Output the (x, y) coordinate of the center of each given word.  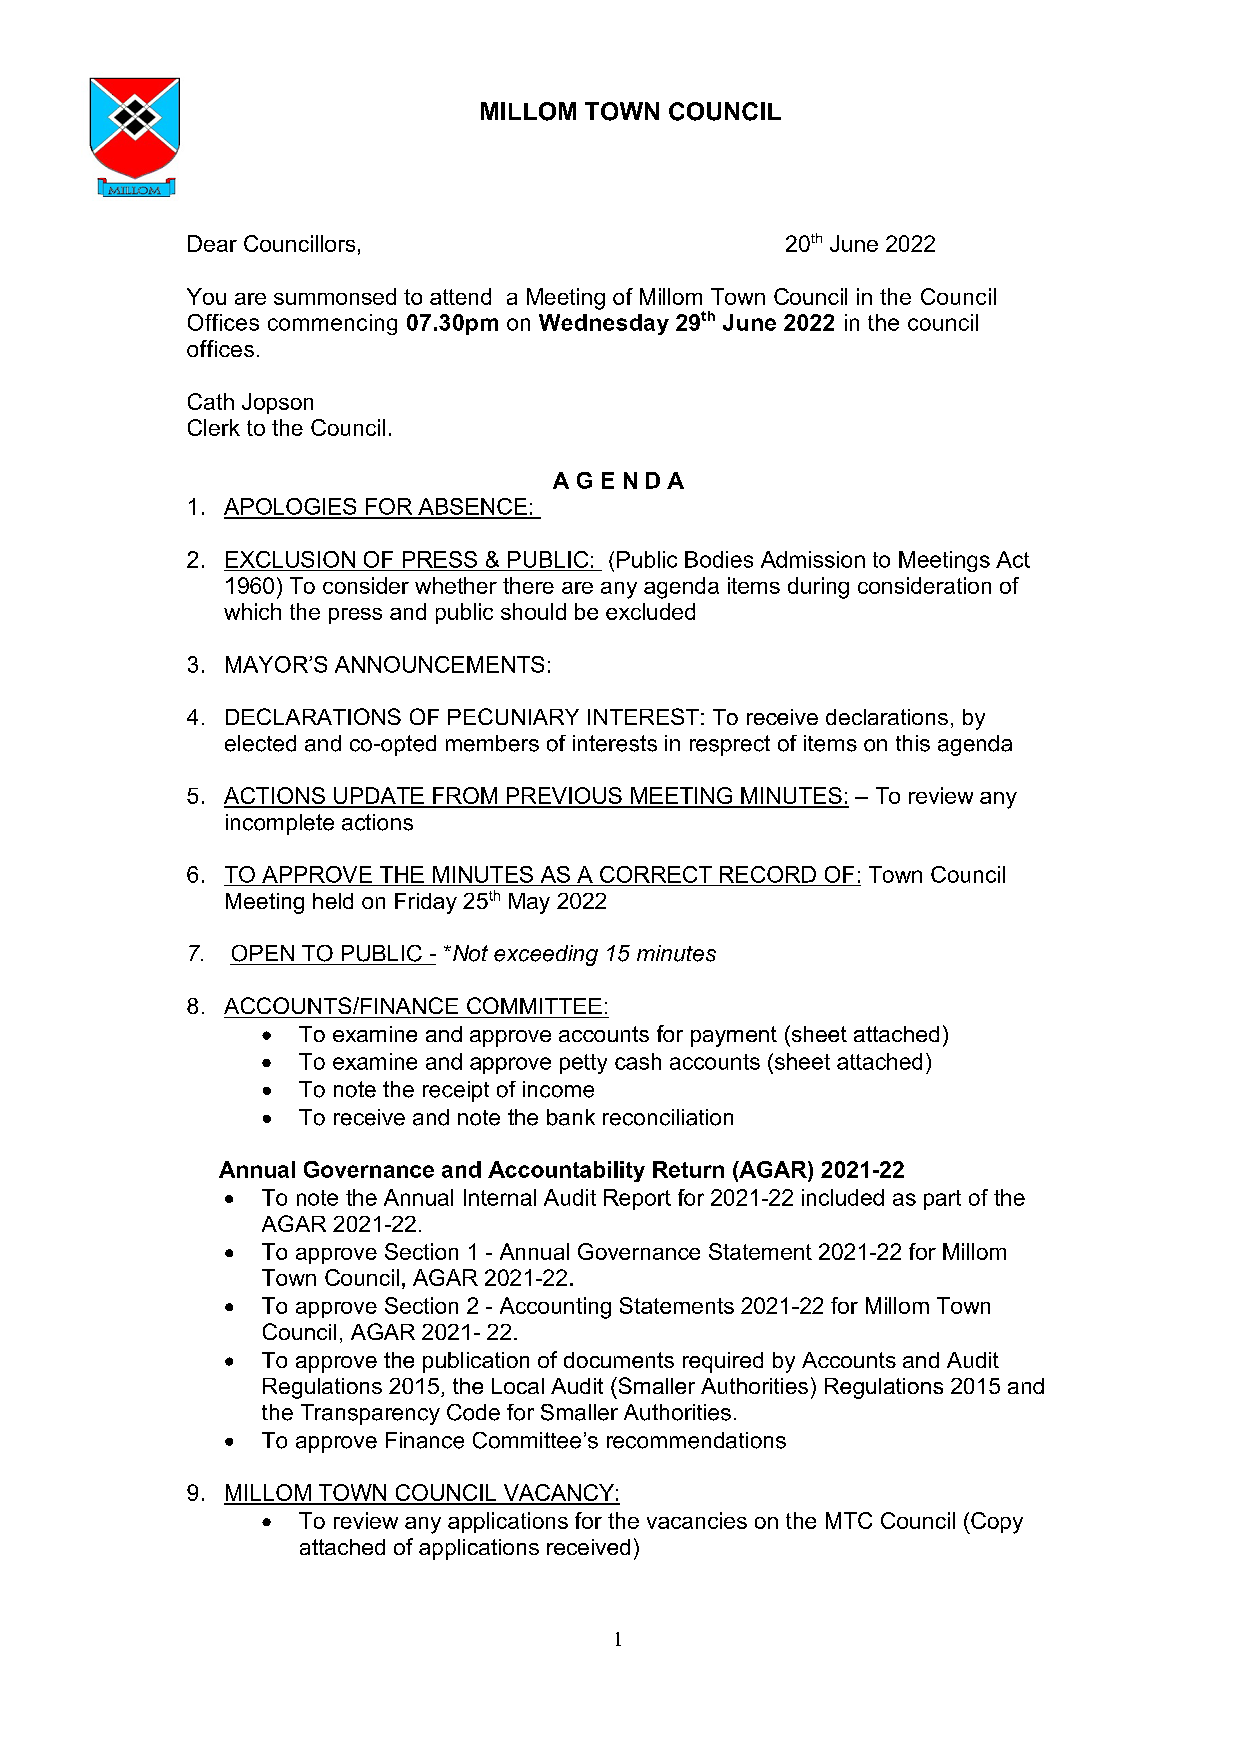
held (333, 901)
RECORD (768, 874)
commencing (332, 324)
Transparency (370, 1414)
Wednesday (604, 324)
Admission (813, 559)
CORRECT (656, 874)
